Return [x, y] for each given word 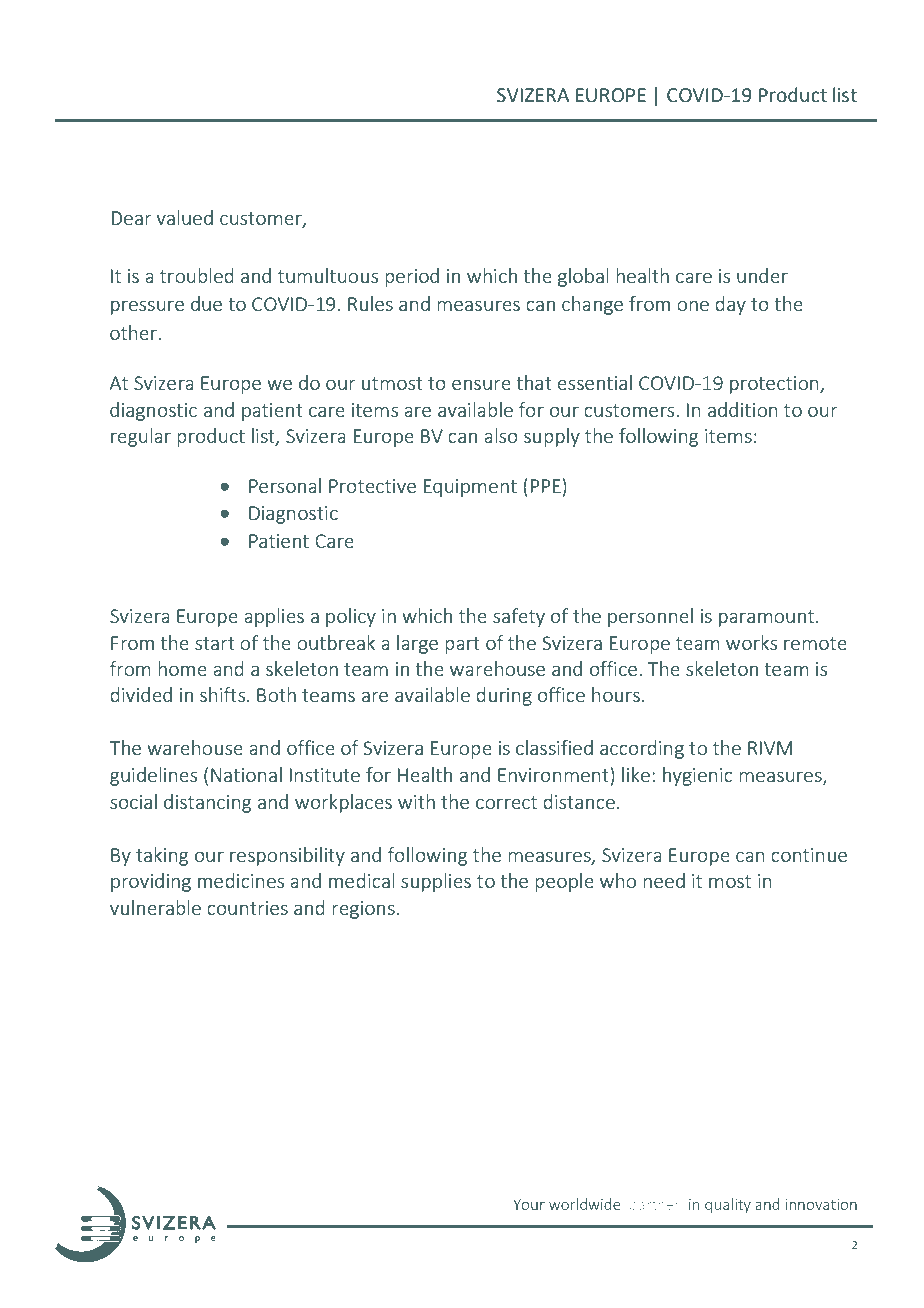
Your [529, 1204]
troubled [197, 275]
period [412, 277]
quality [728, 1205]
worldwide [585, 1204]
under [762, 275]
